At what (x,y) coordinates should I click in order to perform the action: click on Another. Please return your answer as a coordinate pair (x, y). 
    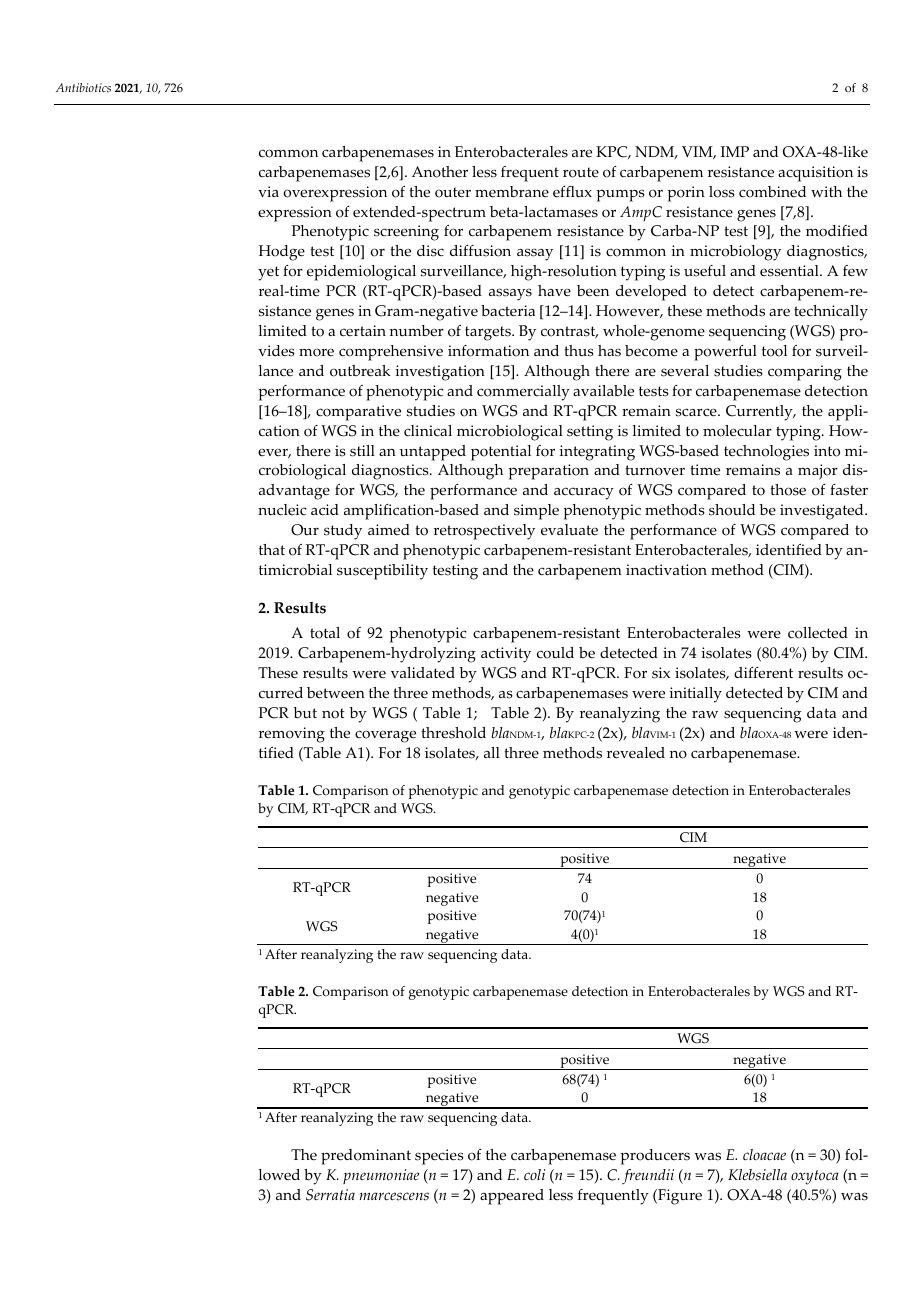
    Looking at the image, I should click on (440, 172).
